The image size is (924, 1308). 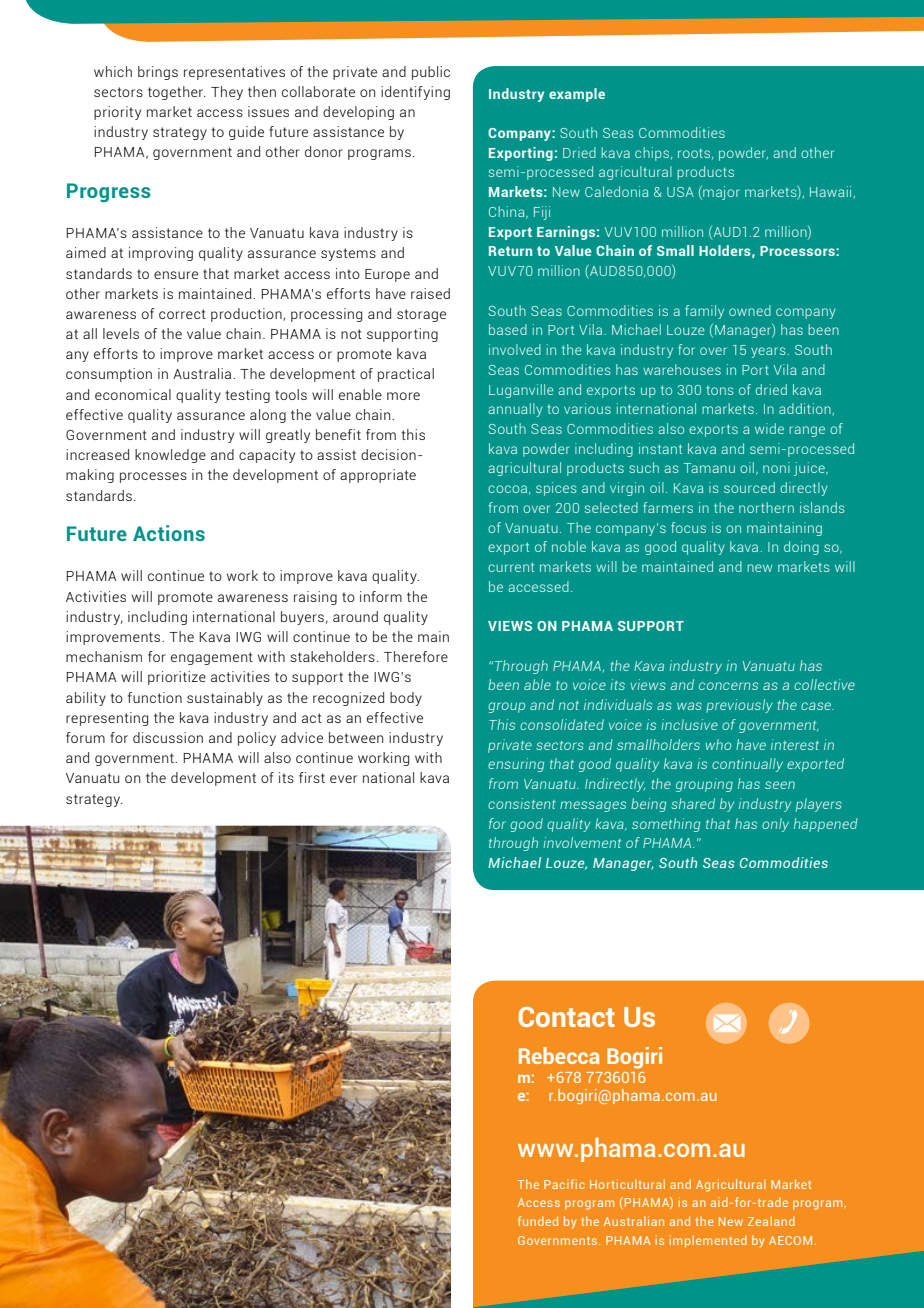 What do you see at coordinates (416, 656) in the screenshot?
I see `Therefore` at bounding box center [416, 656].
